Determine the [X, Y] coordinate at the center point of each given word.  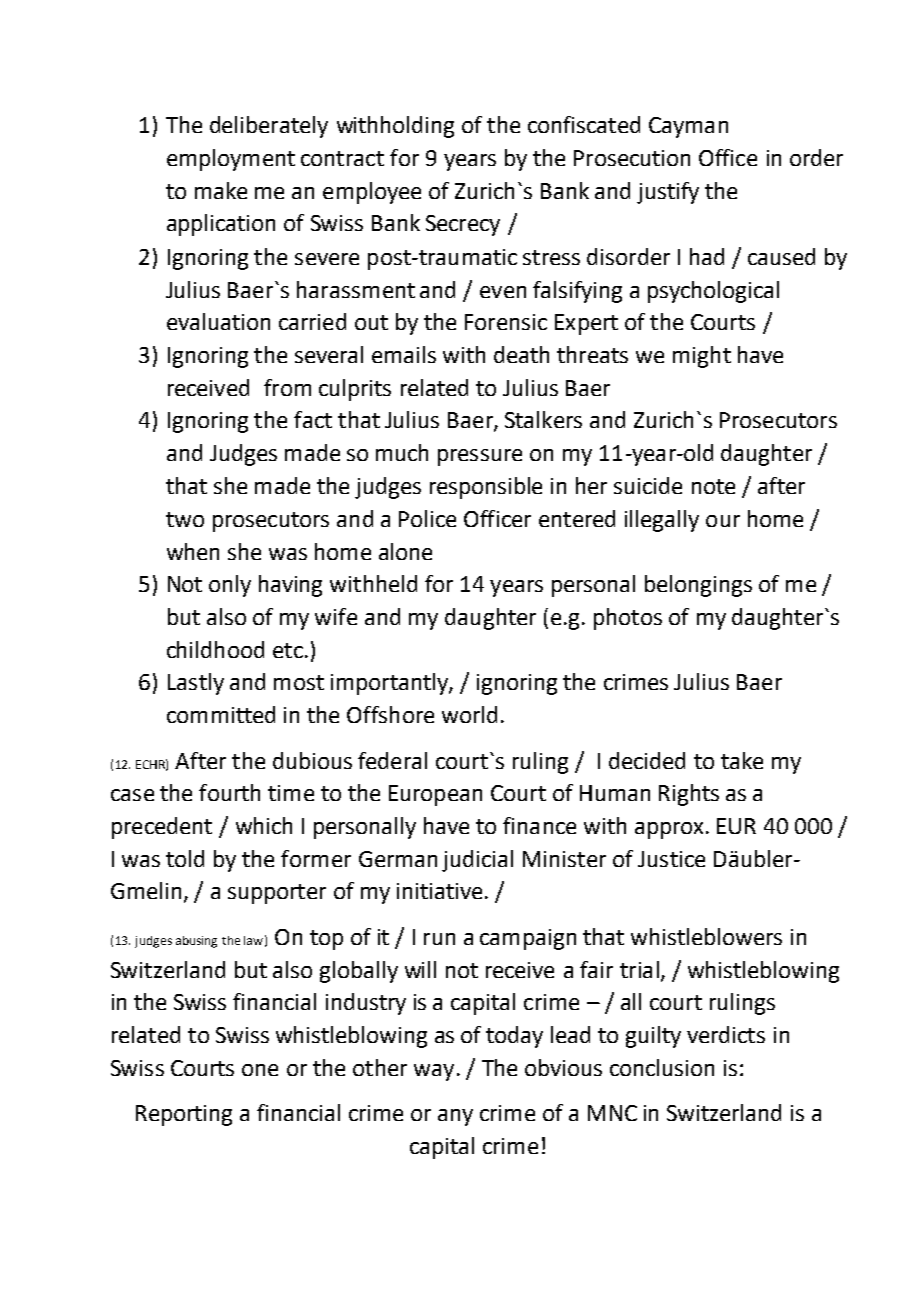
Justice [671, 859]
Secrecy [463, 225]
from [287, 387]
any [455, 1117]
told [185, 858]
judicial [477, 861]
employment [231, 160]
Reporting [184, 1115]
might [702, 357]
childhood [215, 649]
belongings [698, 586]
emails [404, 354]
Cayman [688, 127]
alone [405, 551]
